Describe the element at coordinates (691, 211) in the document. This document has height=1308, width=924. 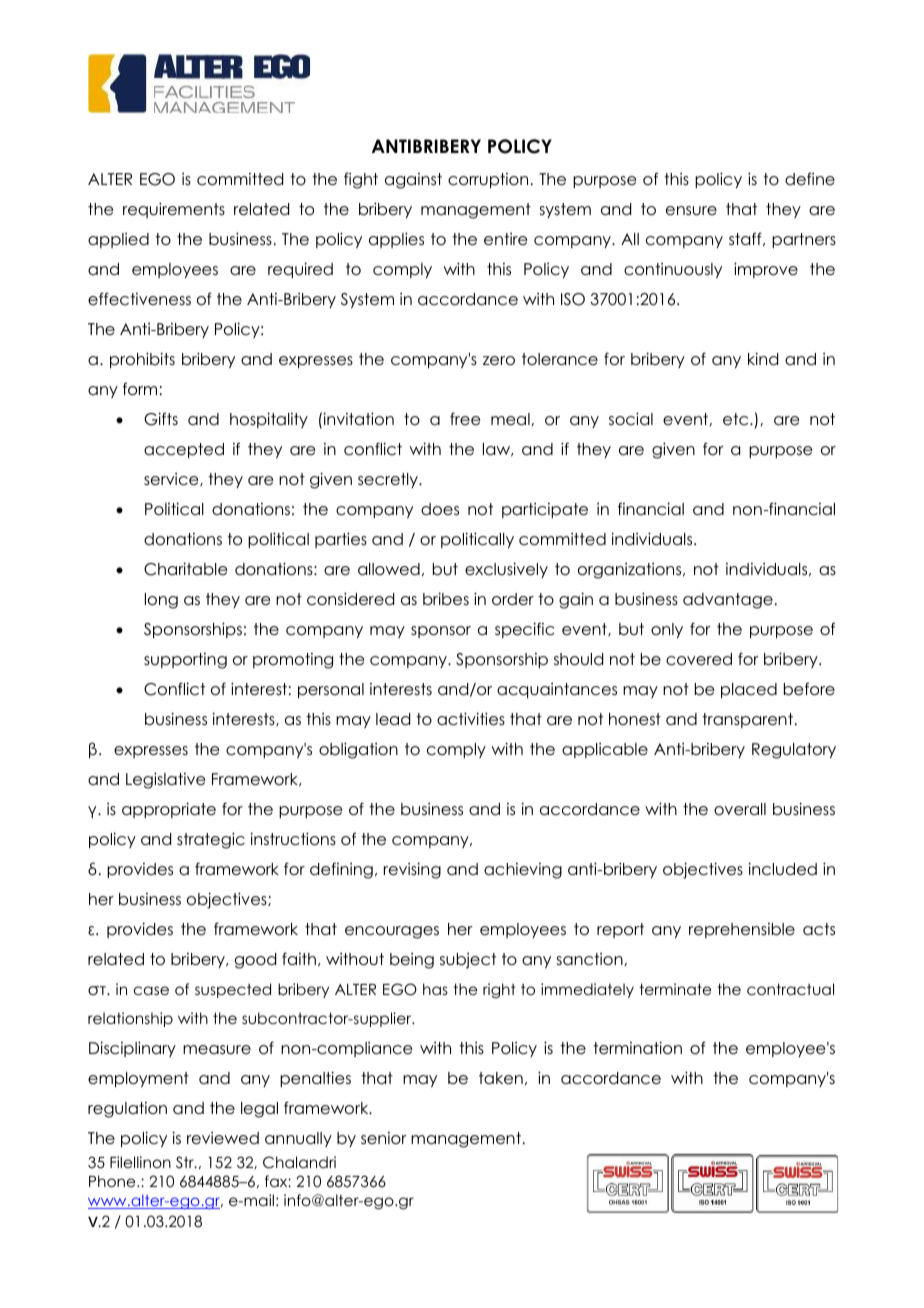
I see `ensure` at that location.
